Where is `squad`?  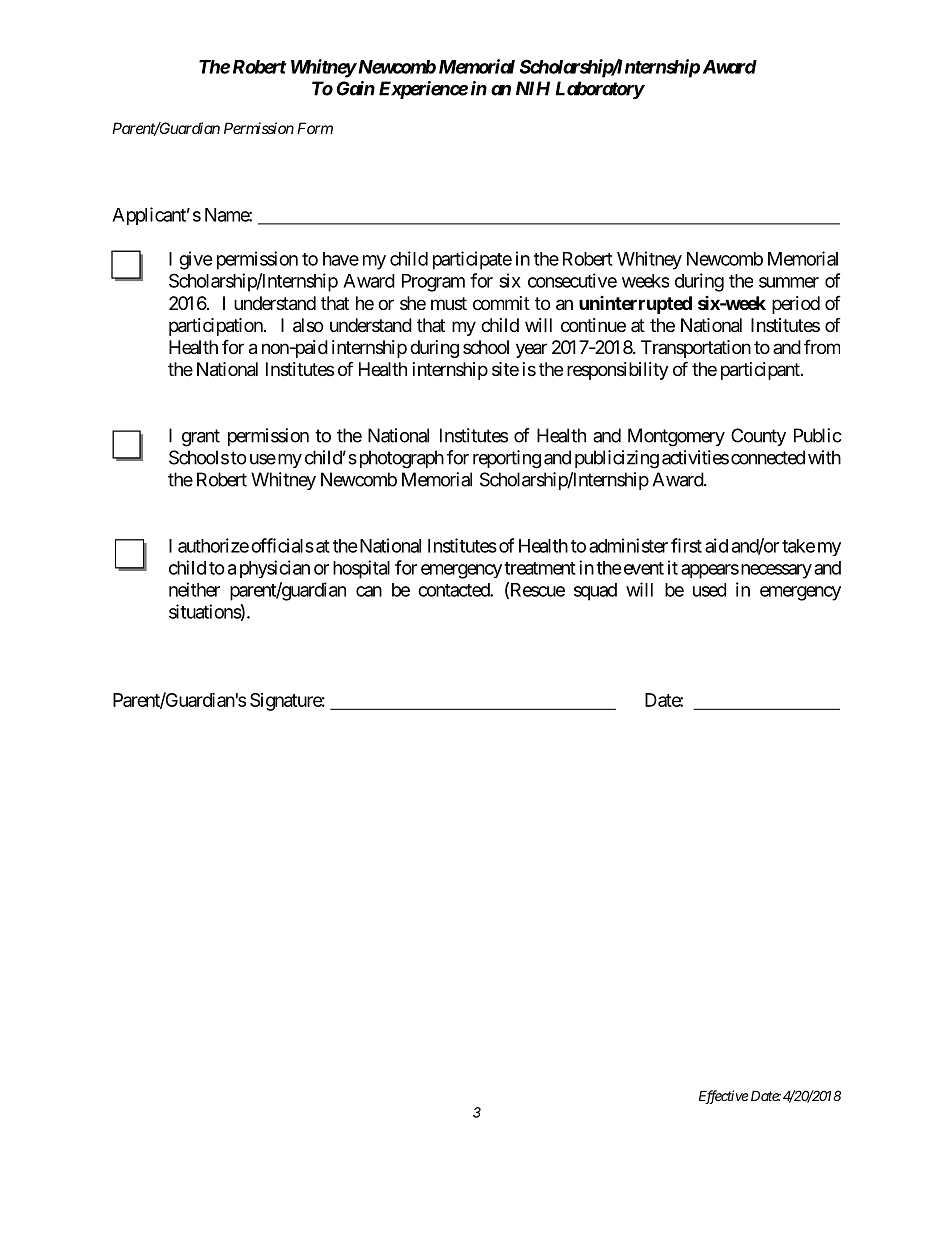 squad is located at coordinates (595, 592).
